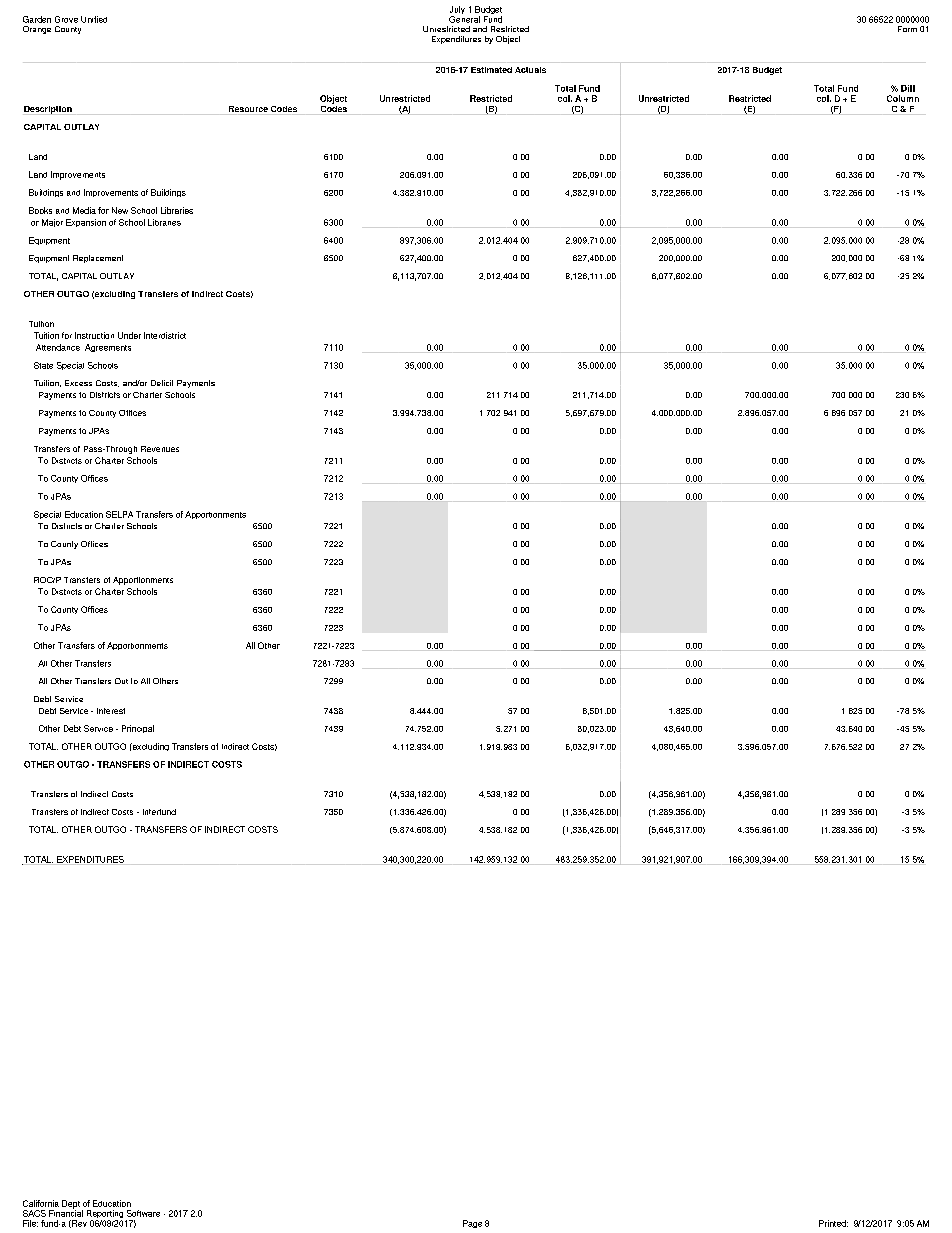 The height and width of the screenshot is (1233, 952). What do you see at coordinates (160, 449) in the screenshot?
I see `Revenues` at bounding box center [160, 449].
